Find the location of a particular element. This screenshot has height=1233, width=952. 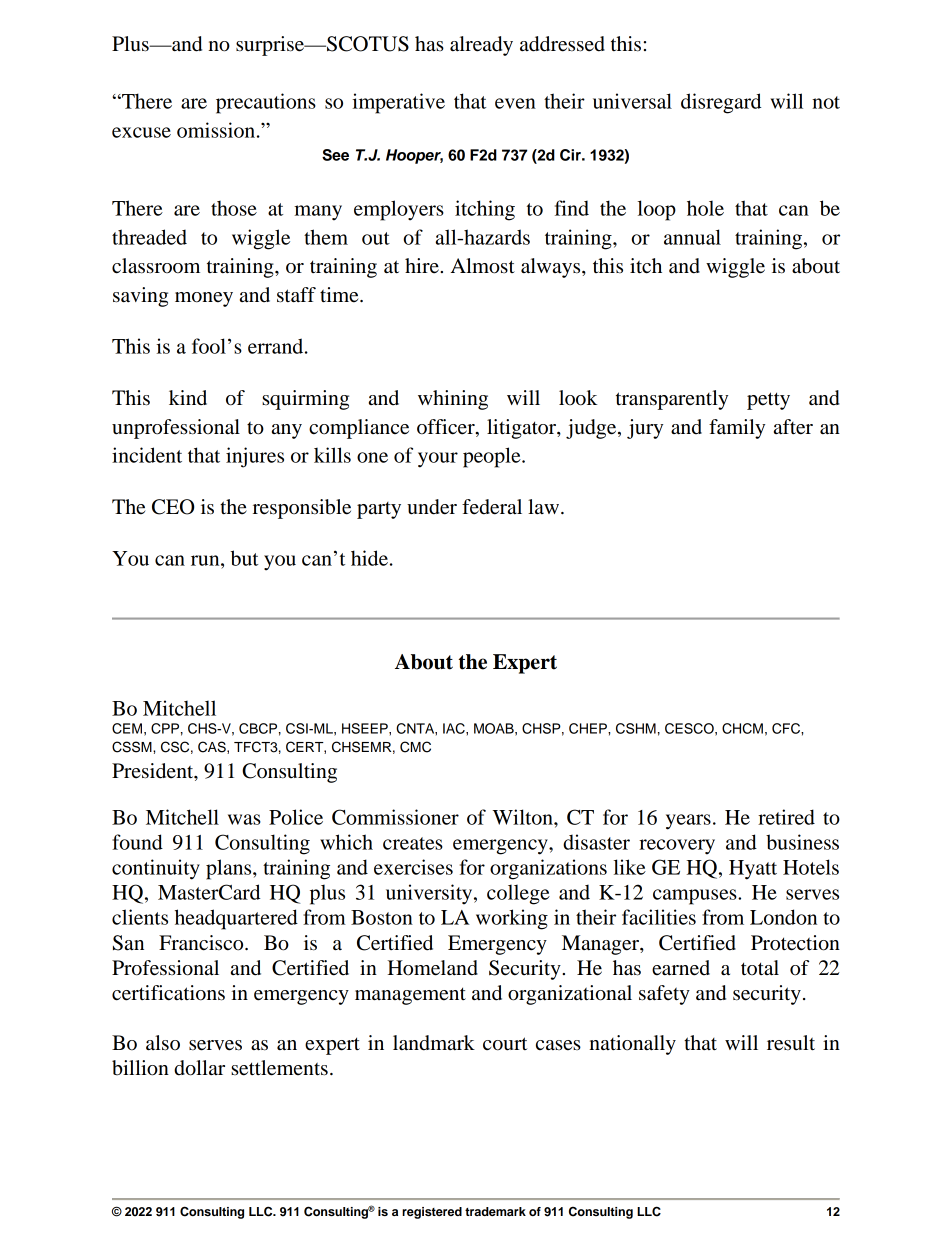

IAC is located at coordinates (455, 728).
